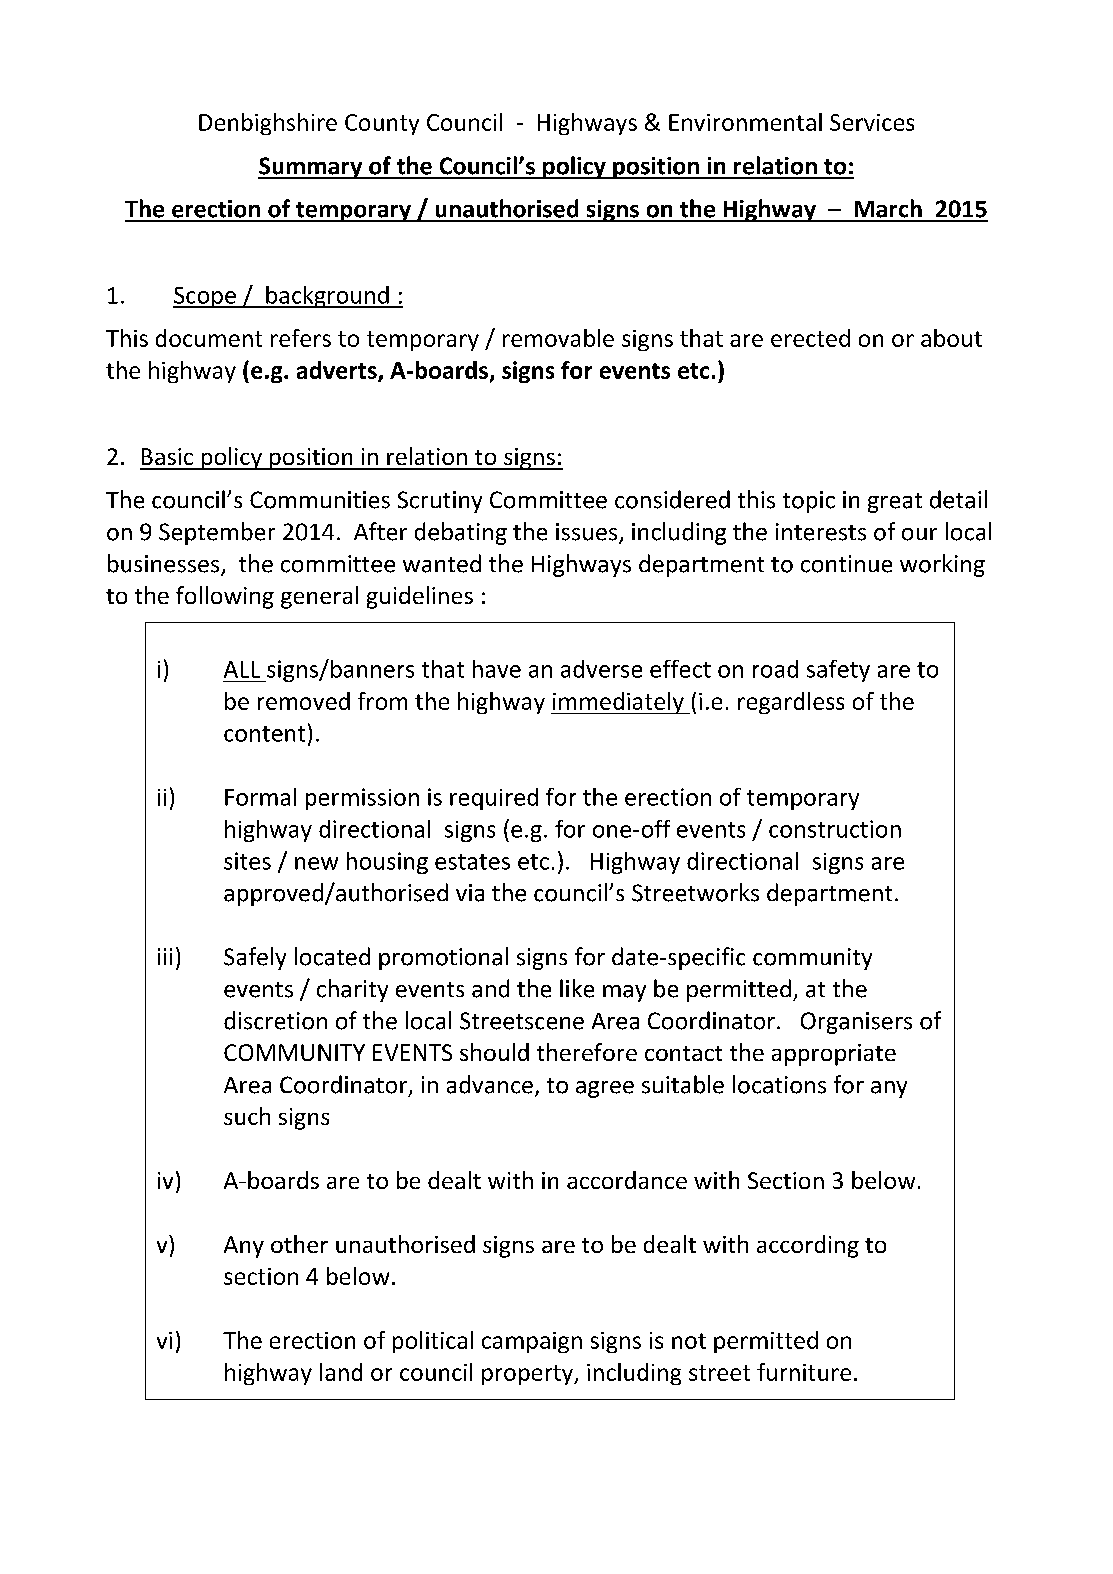 The image size is (1113, 1574). What do you see at coordinates (895, 503) in the screenshot?
I see `great` at bounding box center [895, 503].
